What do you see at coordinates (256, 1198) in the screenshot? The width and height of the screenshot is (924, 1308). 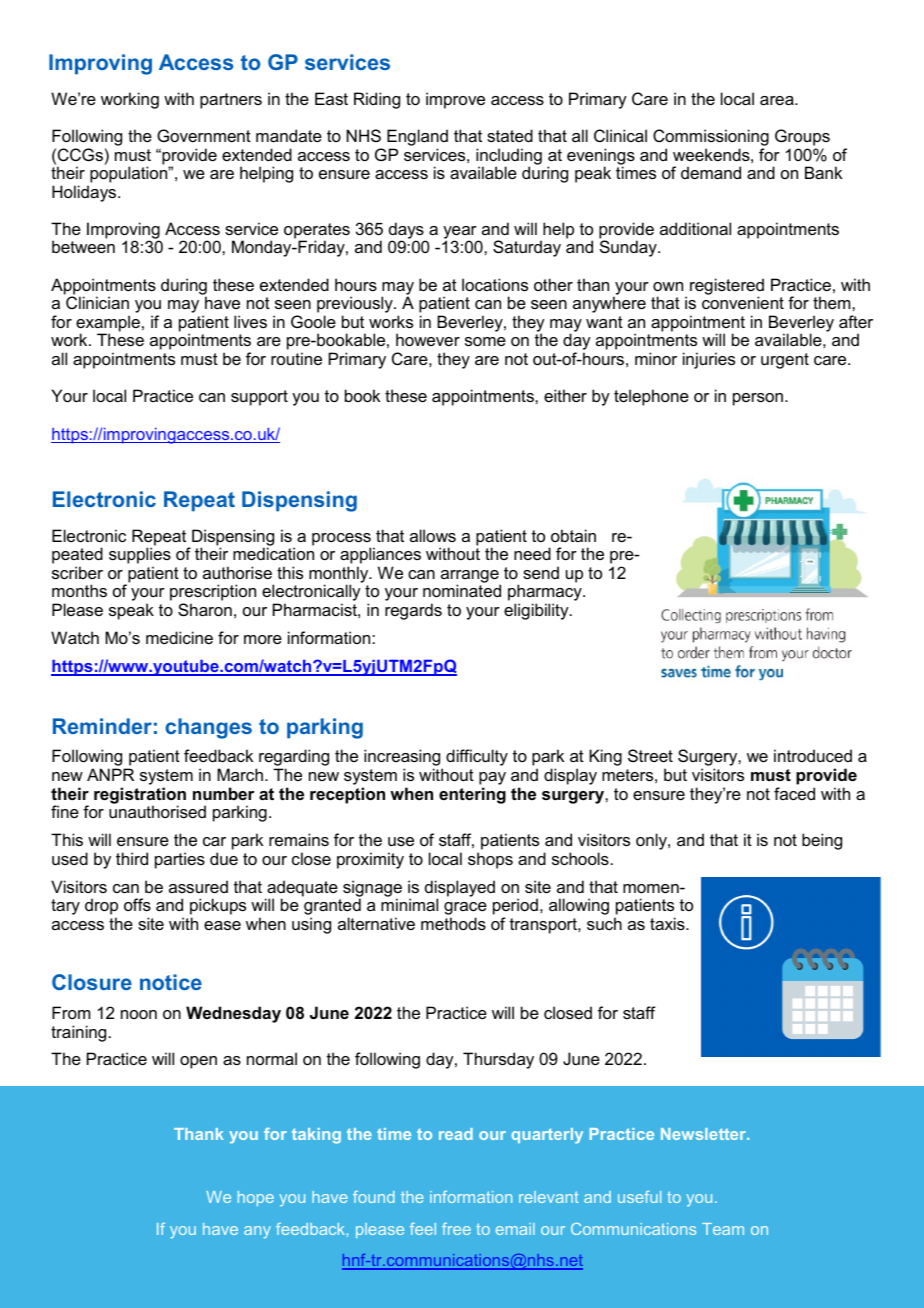 I see `hope` at bounding box center [256, 1198].
